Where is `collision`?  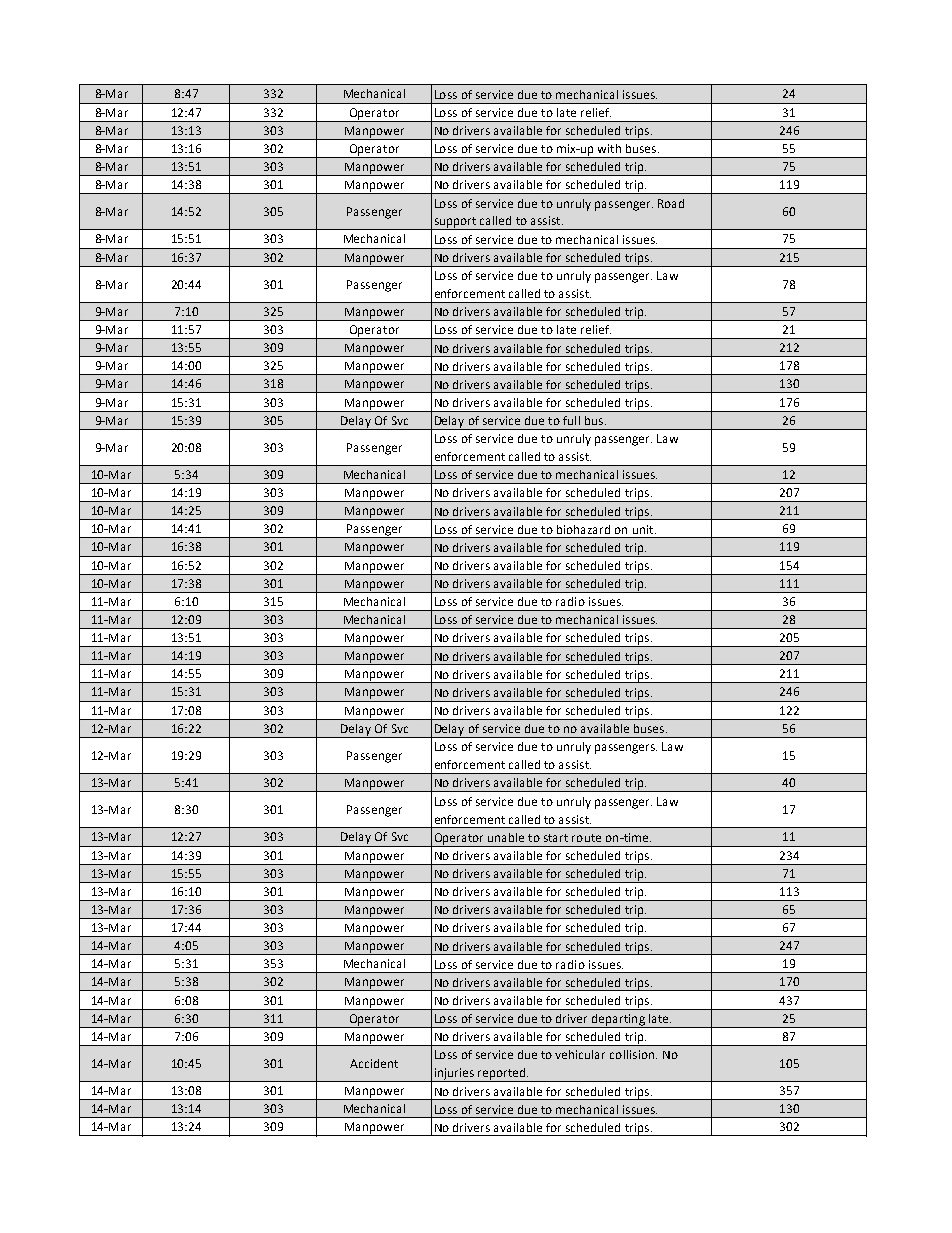
collision is located at coordinates (633, 1054).
